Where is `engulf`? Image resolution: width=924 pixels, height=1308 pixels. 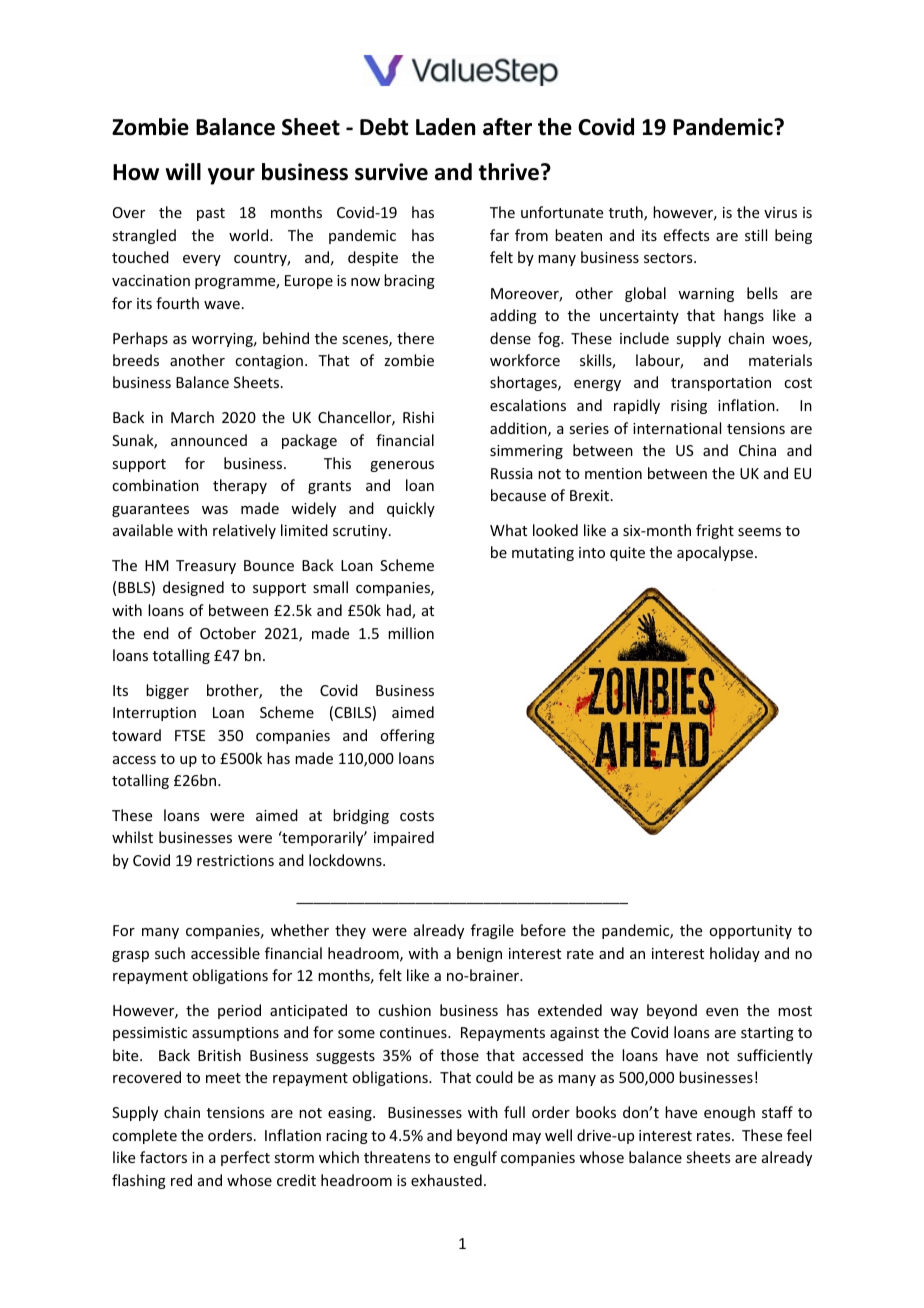
engulf is located at coordinates (475, 1158).
